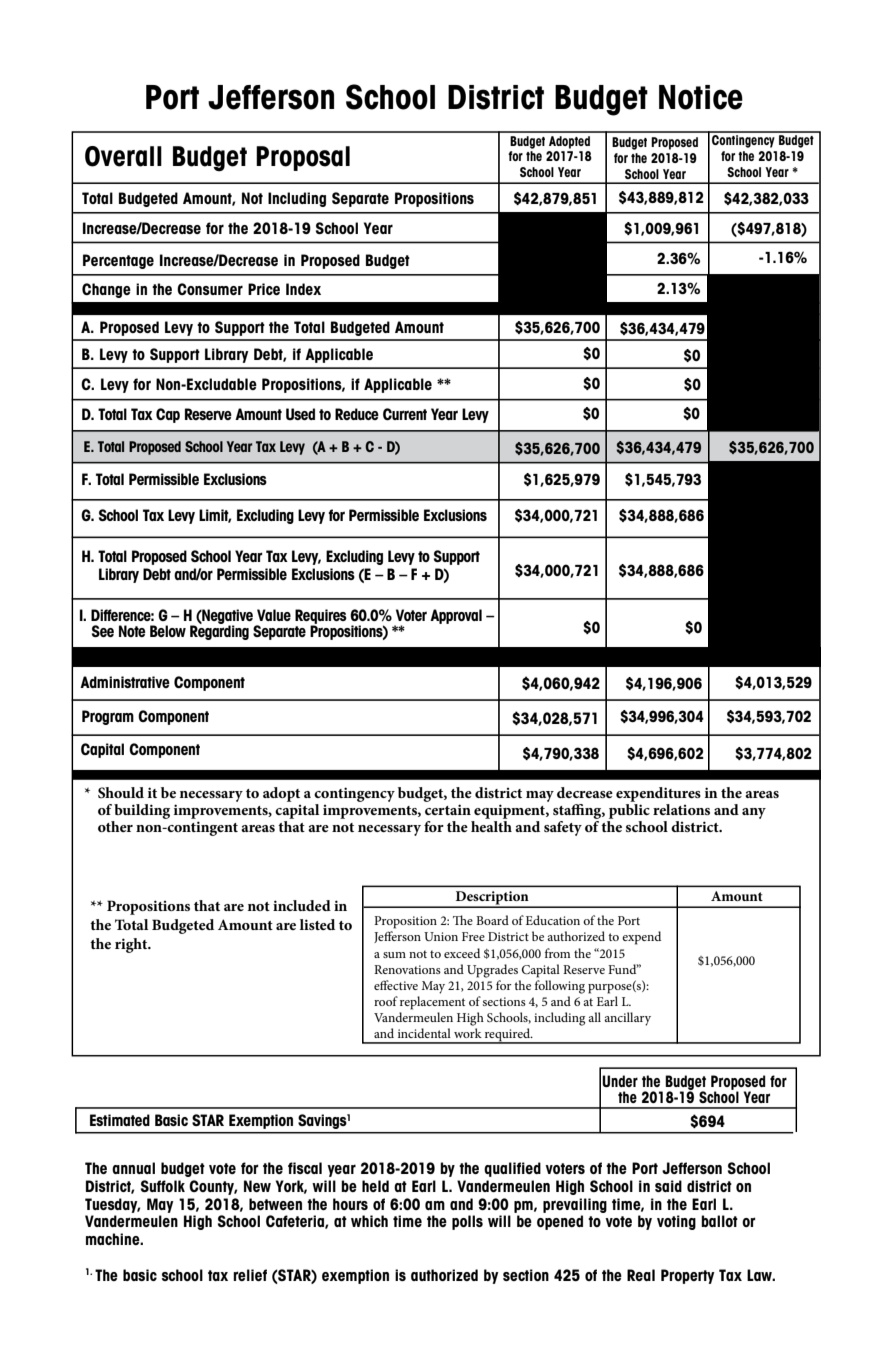 The image size is (887, 1372). What do you see at coordinates (405, 414) in the screenshot?
I see `Current` at bounding box center [405, 414].
